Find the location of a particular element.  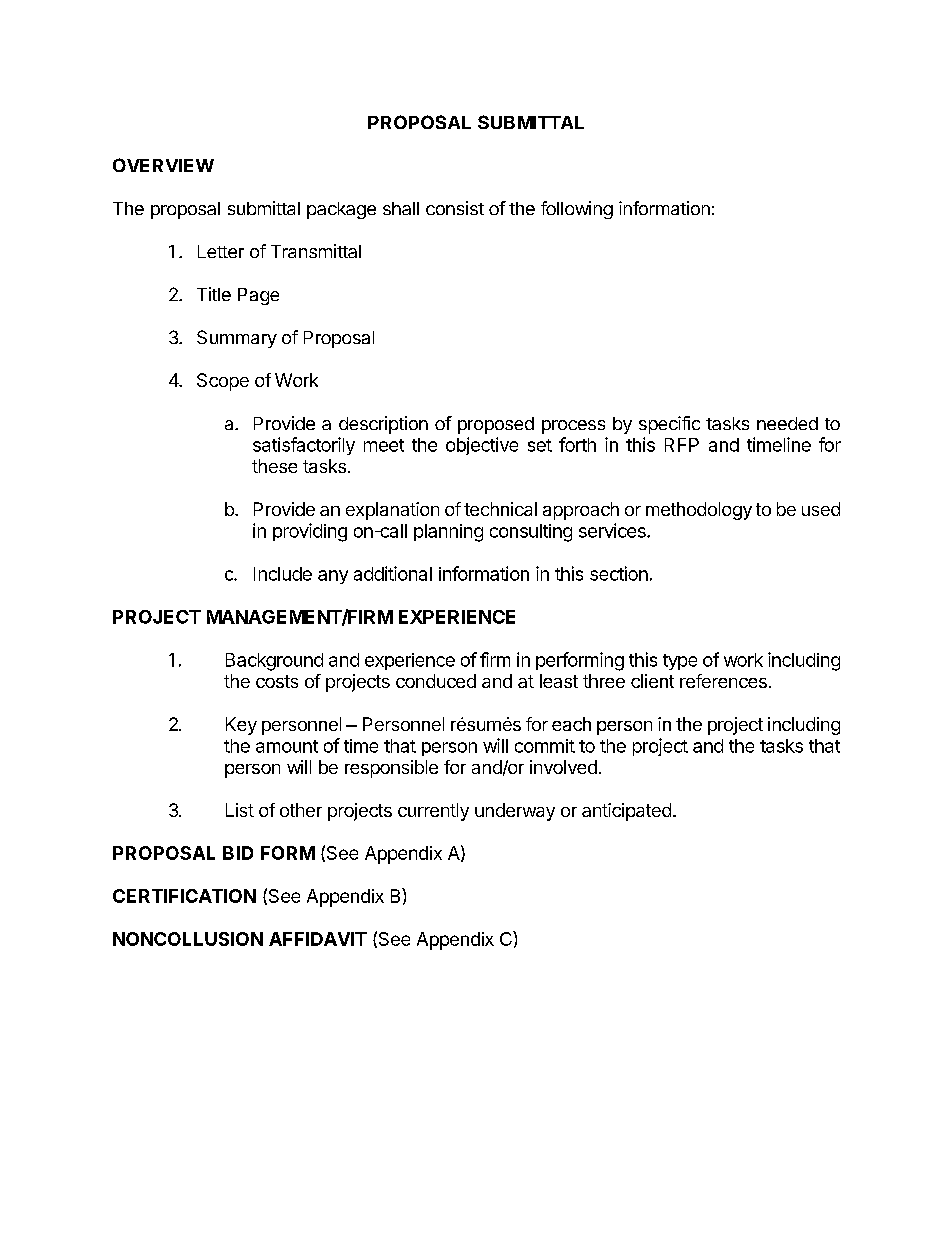

type is located at coordinates (680, 662).
